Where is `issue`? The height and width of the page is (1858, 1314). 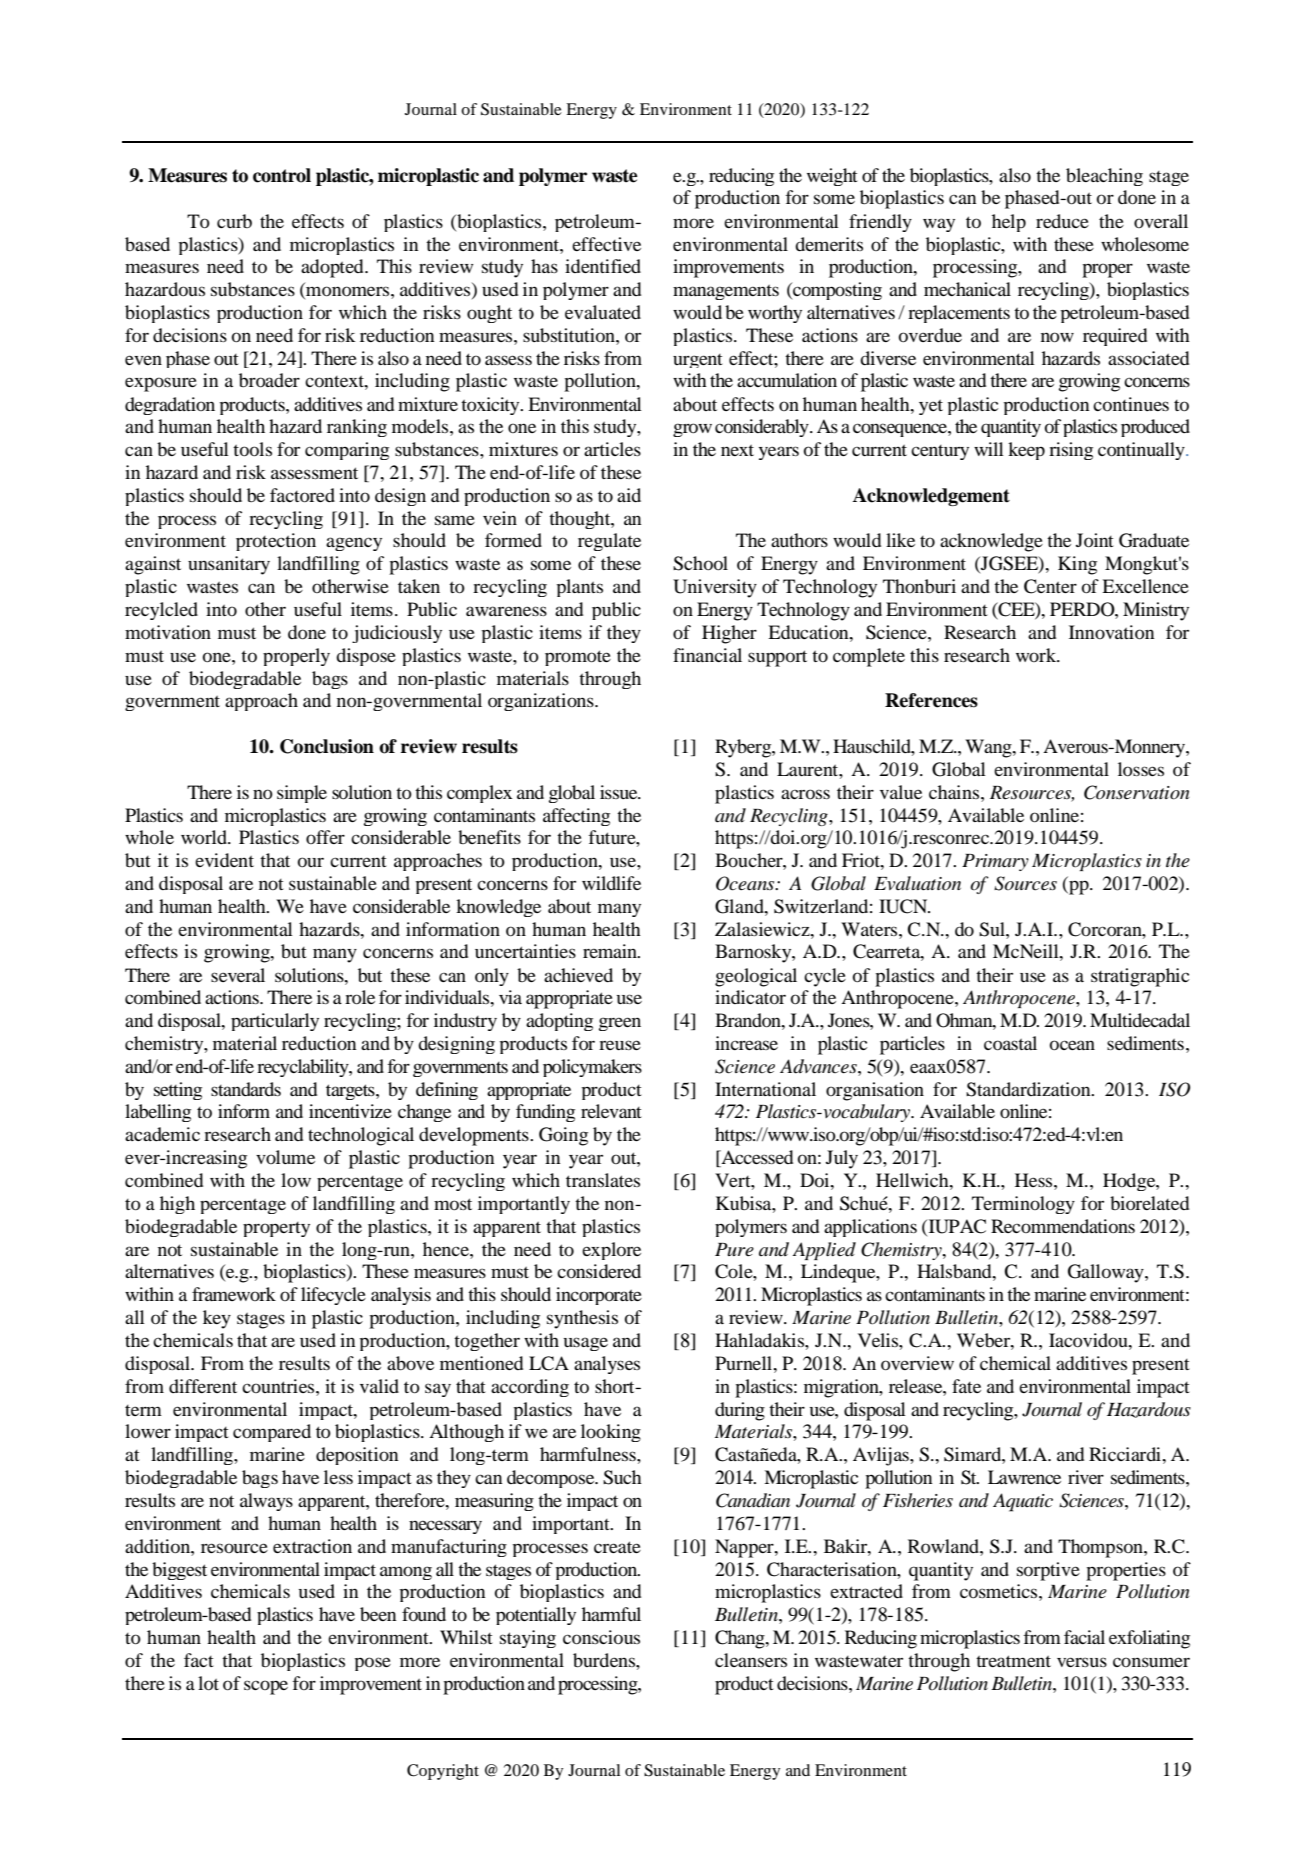 issue is located at coordinates (620, 792).
